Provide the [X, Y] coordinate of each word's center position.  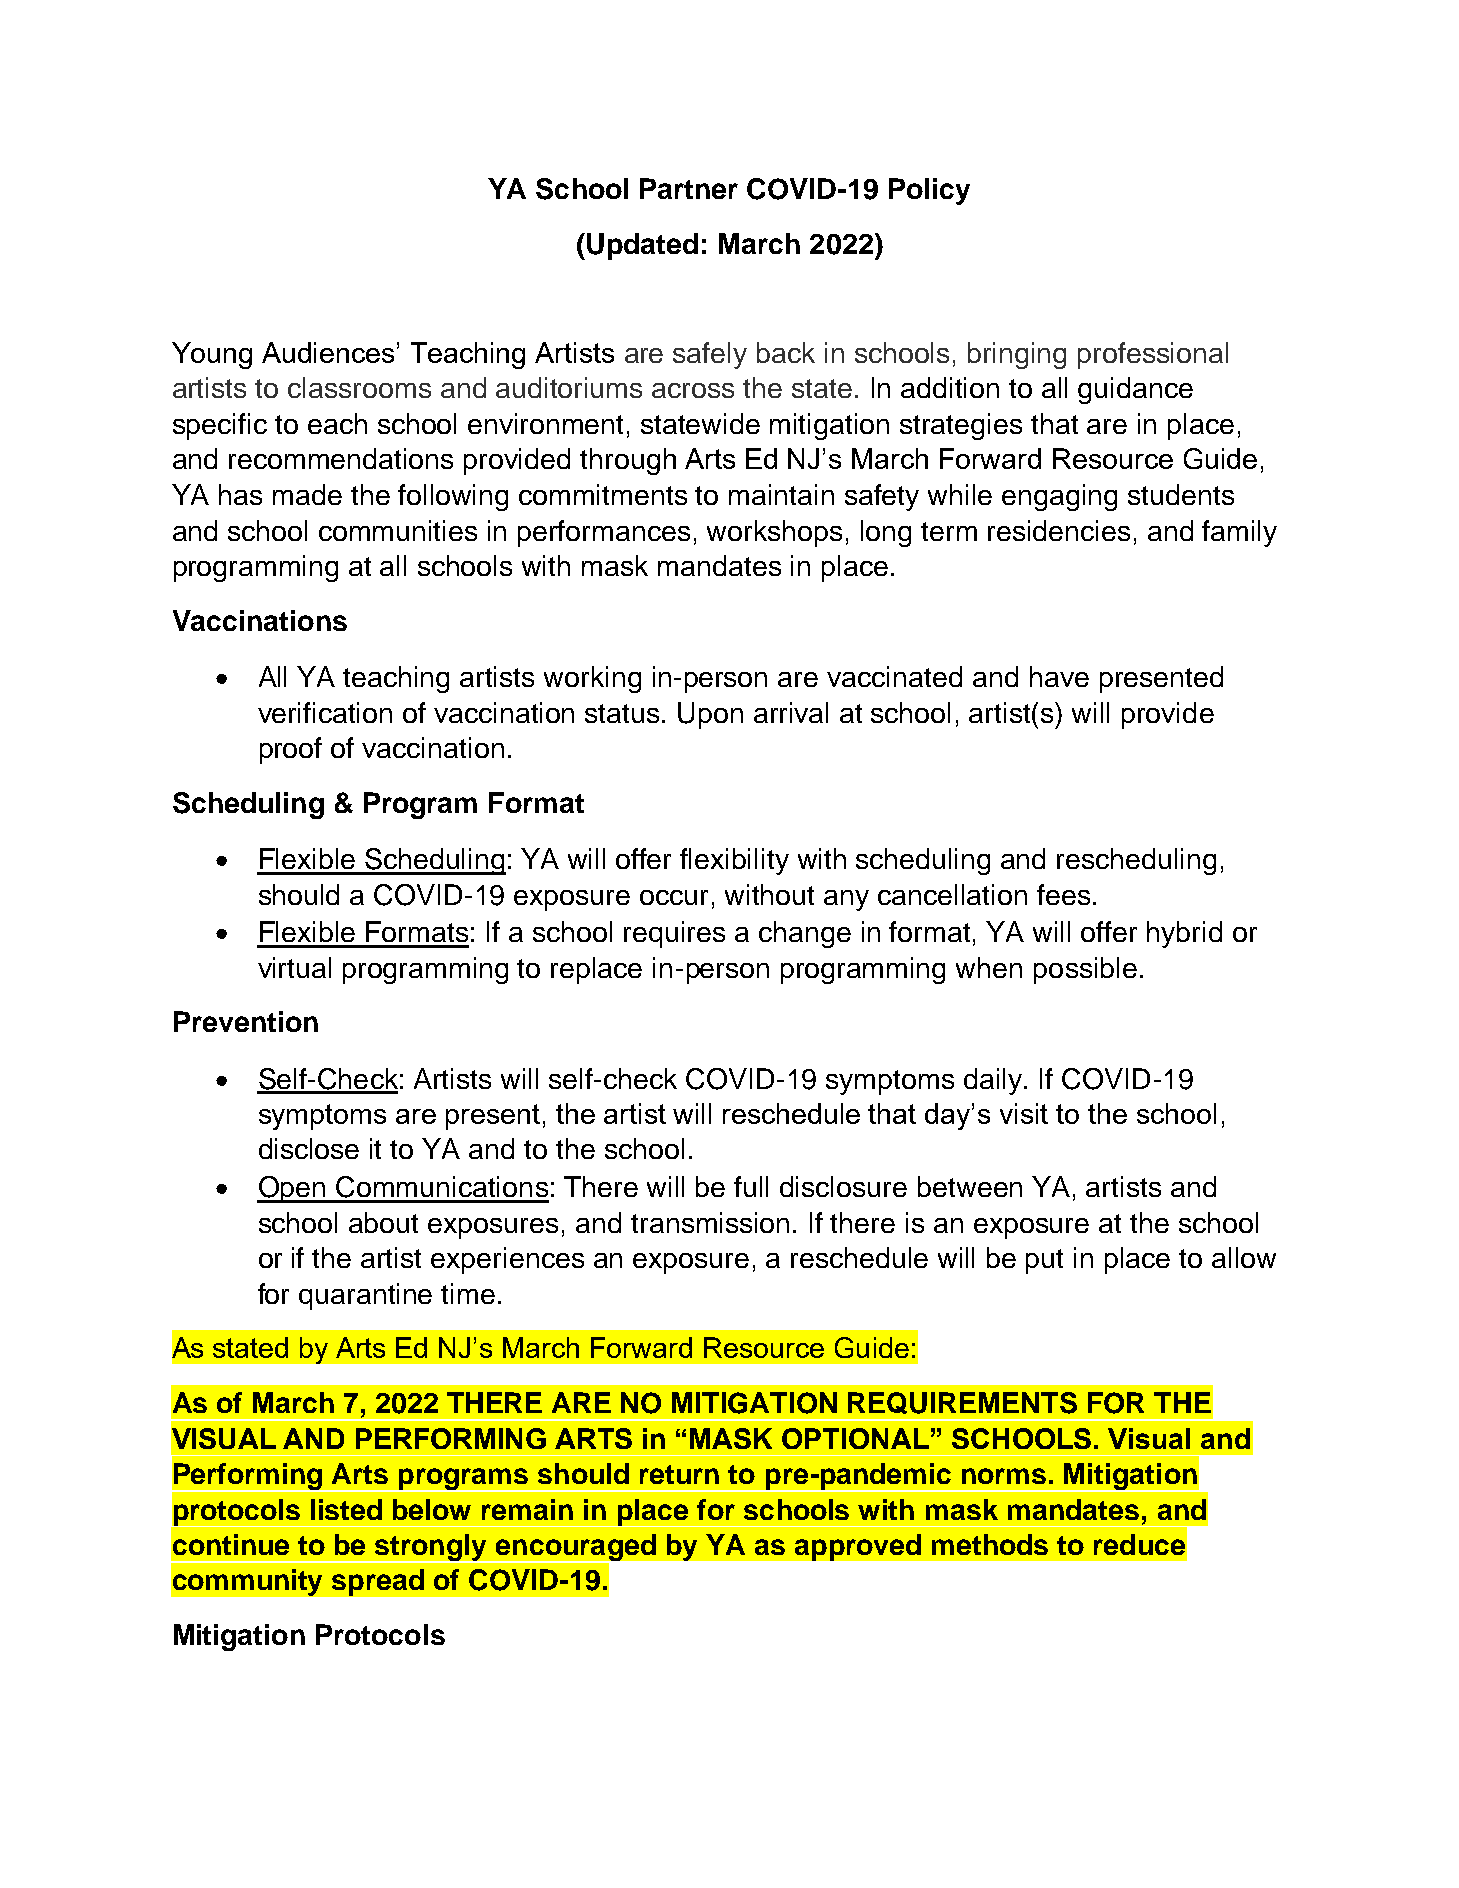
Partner [689, 188]
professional [1153, 355]
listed [346, 1509]
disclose [309, 1148]
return [679, 1474]
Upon [710, 715]
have [1059, 676]
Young [212, 355]
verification [325, 712]
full [751, 1186]
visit [1024, 1113]
